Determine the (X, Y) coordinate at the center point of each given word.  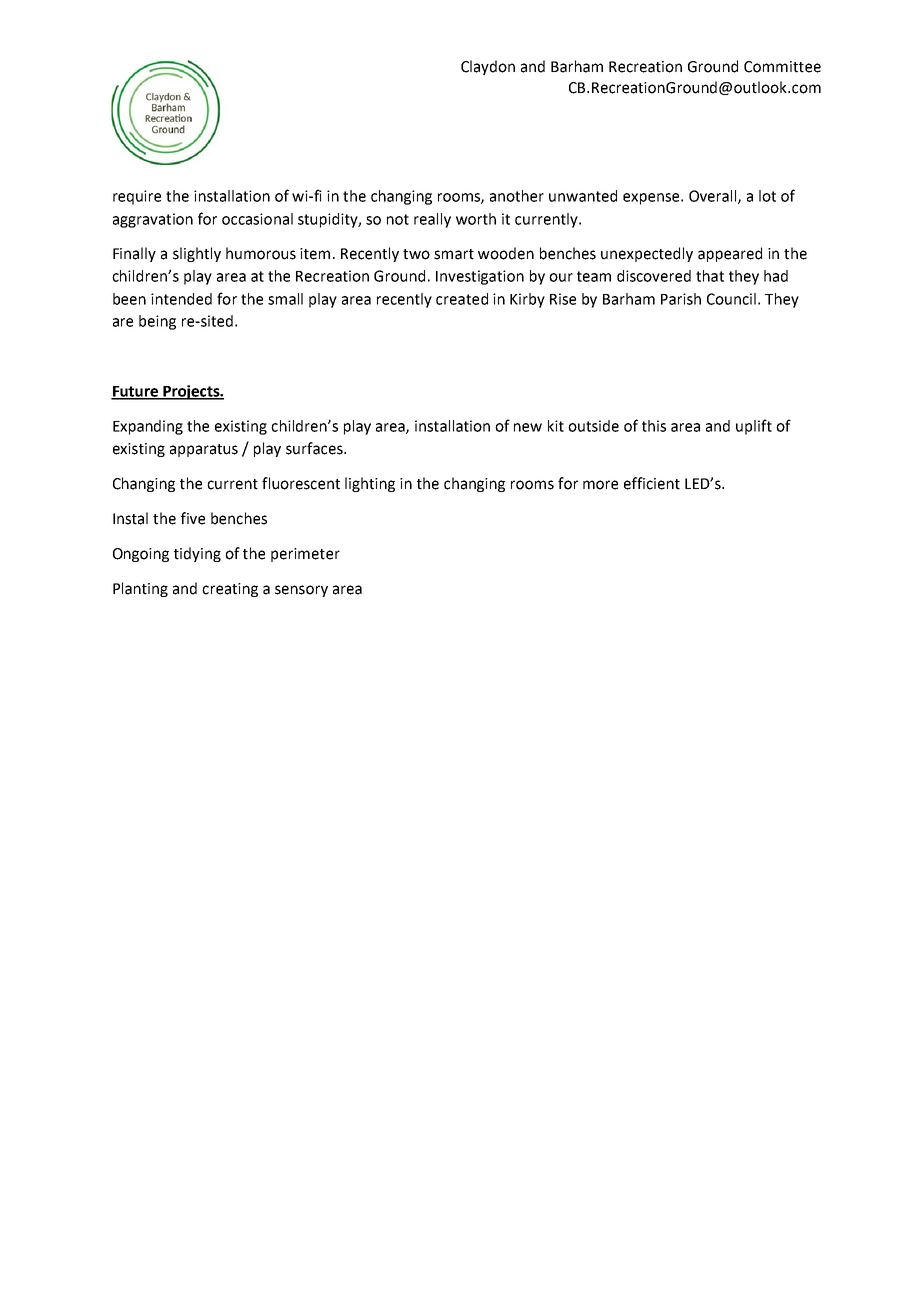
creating (230, 590)
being (157, 322)
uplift (754, 427)
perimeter (305, 555)
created (462, 299)
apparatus (204, 450)
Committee (782, 67)
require (137, 197)
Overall (714, 197)
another (517, 196)
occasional (257, 219)
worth (476, 219)
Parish (681, 299)
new (528, 427)
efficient (652, 483)
